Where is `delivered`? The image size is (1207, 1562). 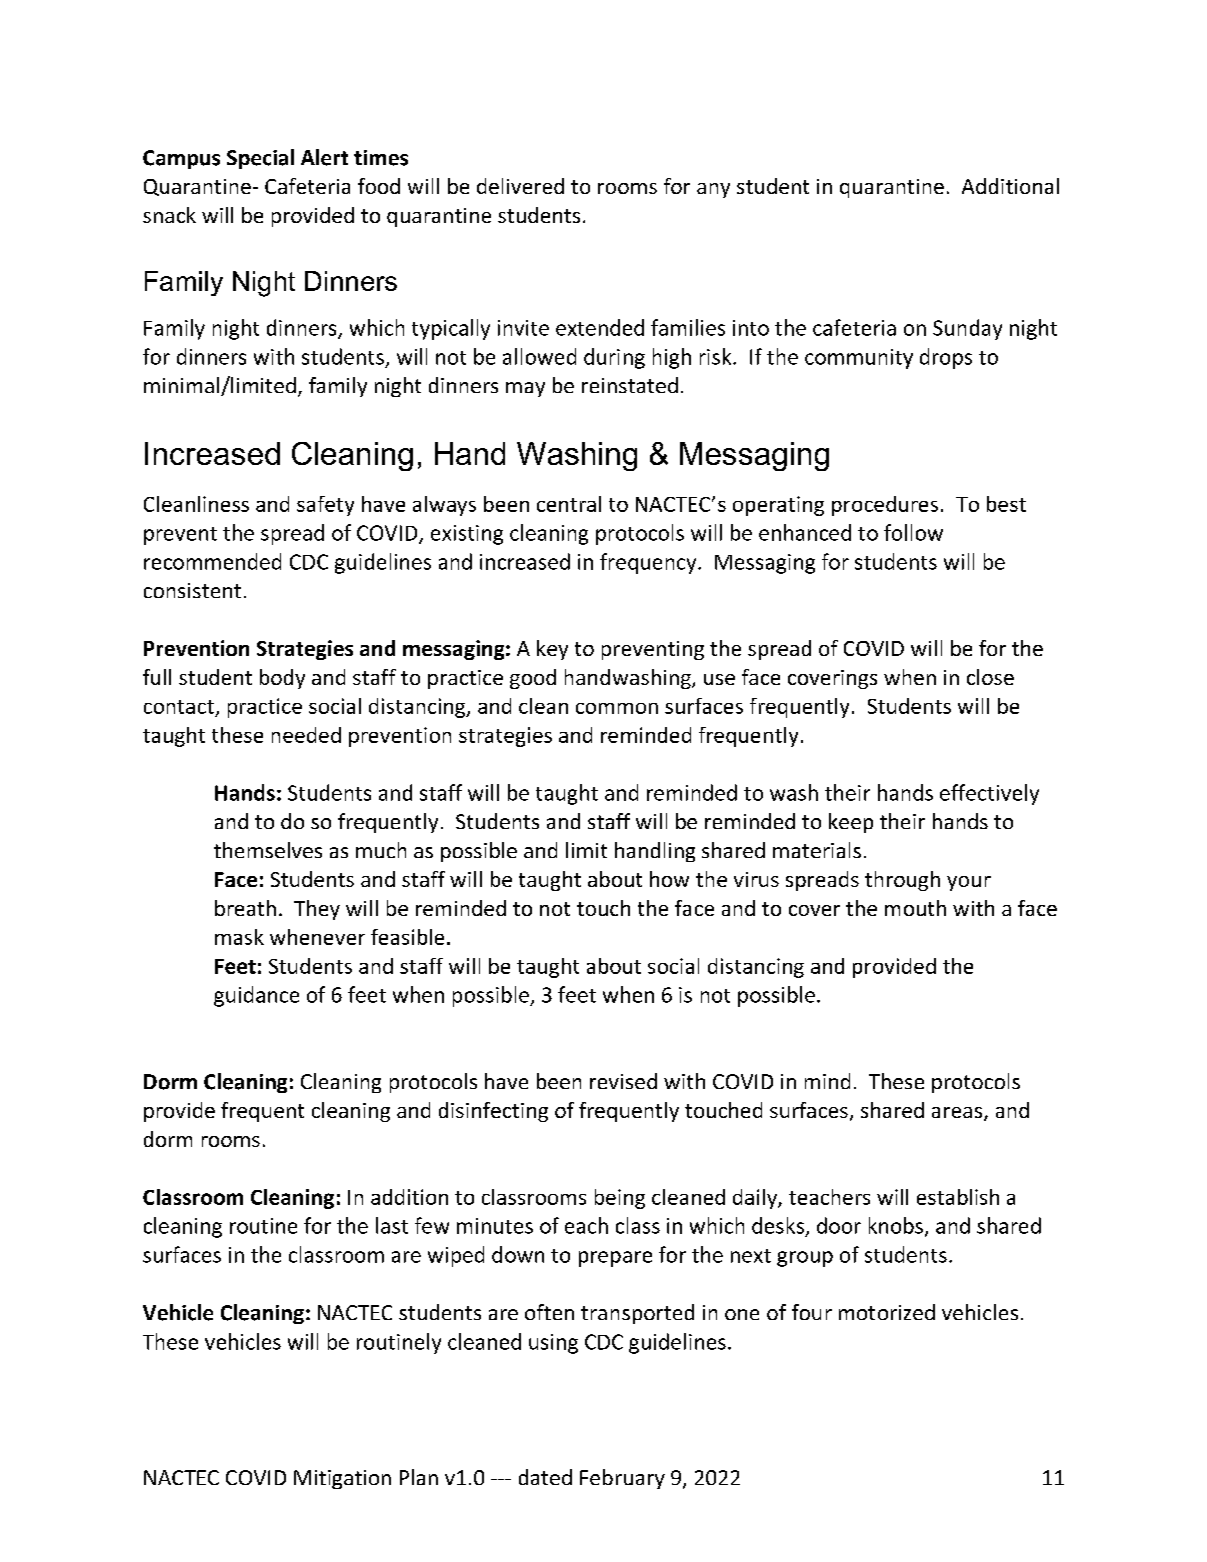
delivered is located at coordinates (520, 186).
